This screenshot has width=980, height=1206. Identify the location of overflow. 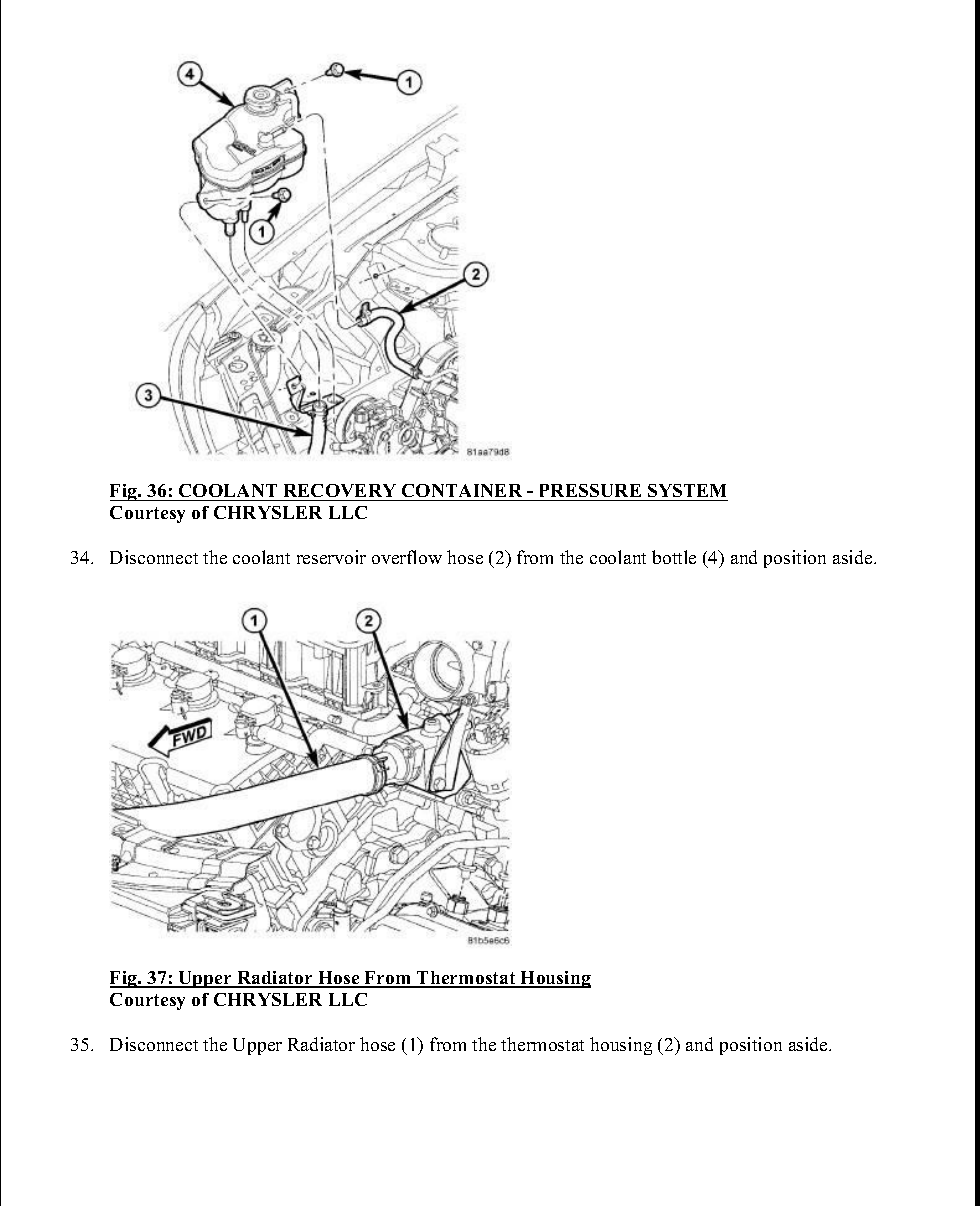
(407, 557).
